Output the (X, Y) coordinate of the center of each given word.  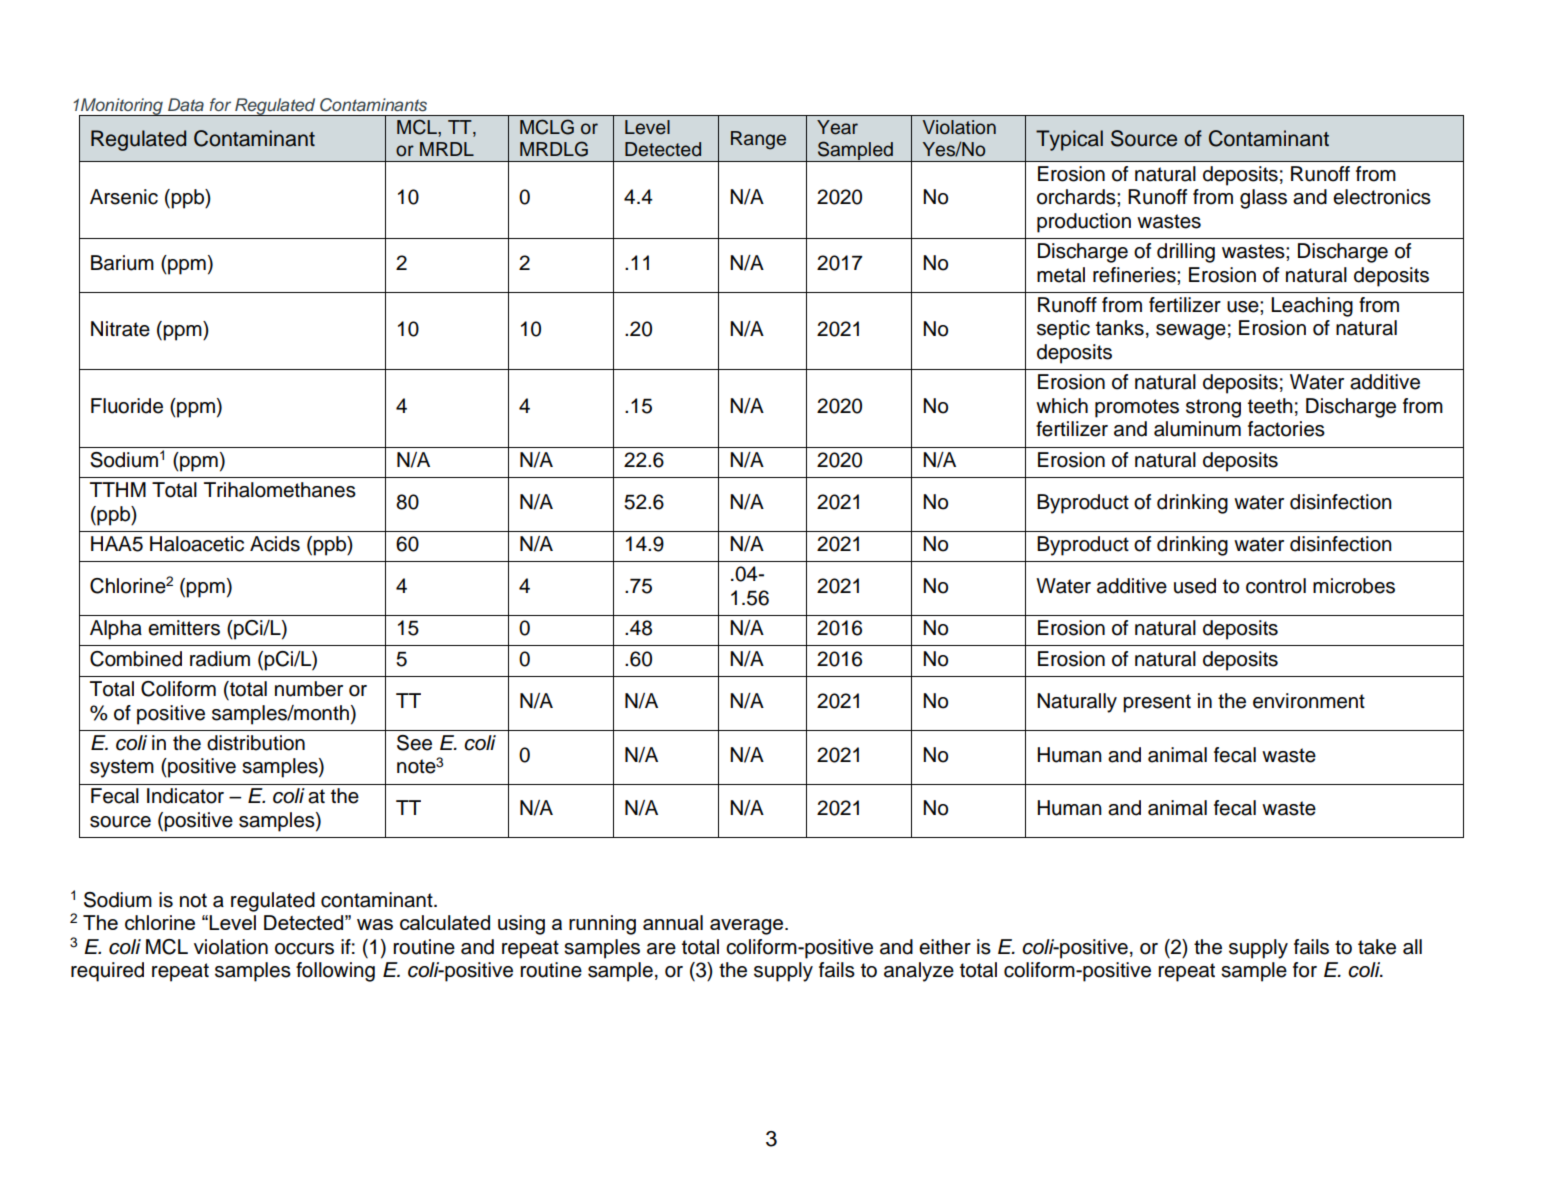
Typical (1069, 140)
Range (758, 140)
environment (1309, 701)
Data (186, 104)
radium (220, 659)
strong (1213, 408)
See (414, 743)
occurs (304, 949)
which (1062, 406)
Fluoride (127, 406)
